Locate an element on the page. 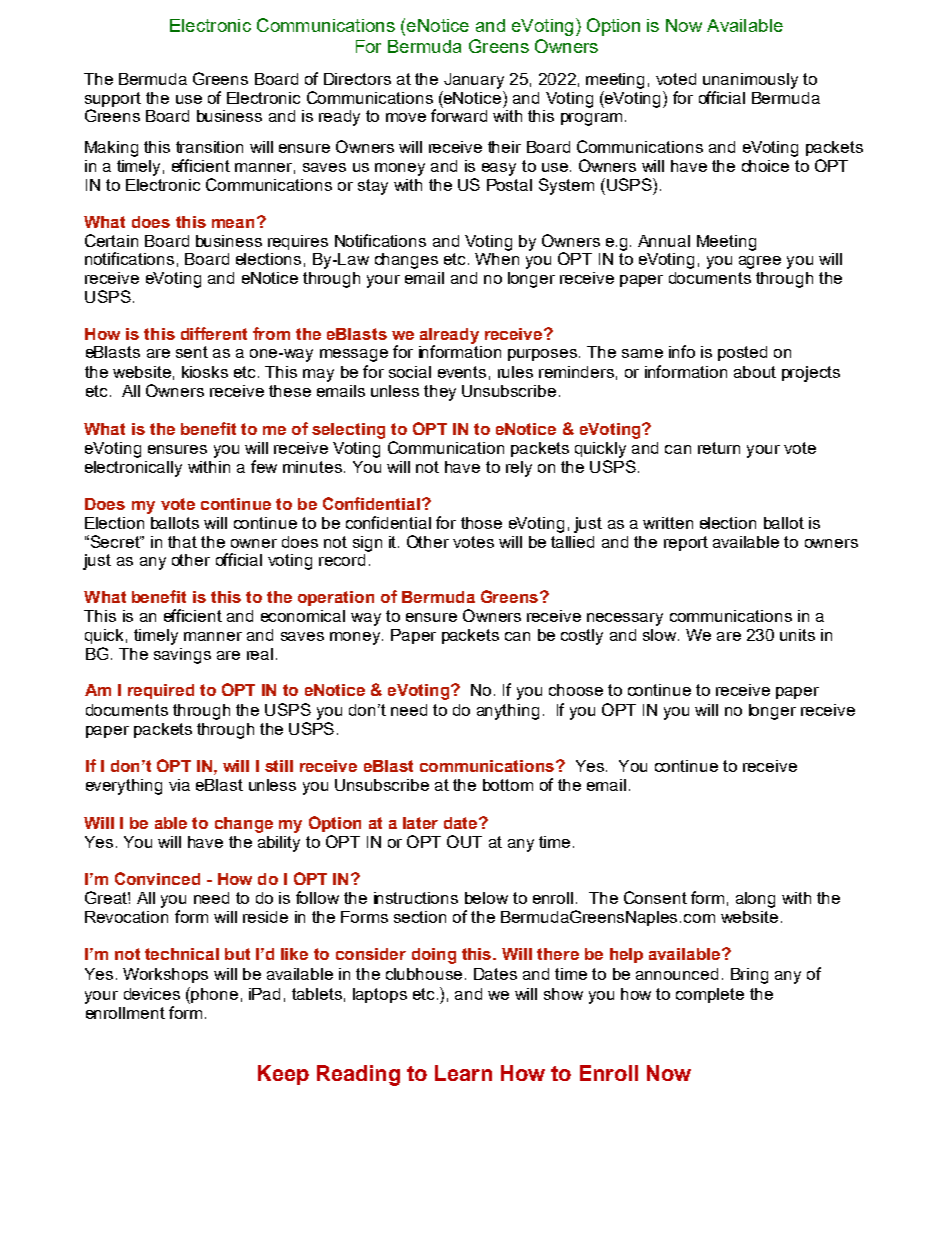 Image resolution: width=952 pixels, height=1233 pixels. report is located at coordinates (686, 543).
